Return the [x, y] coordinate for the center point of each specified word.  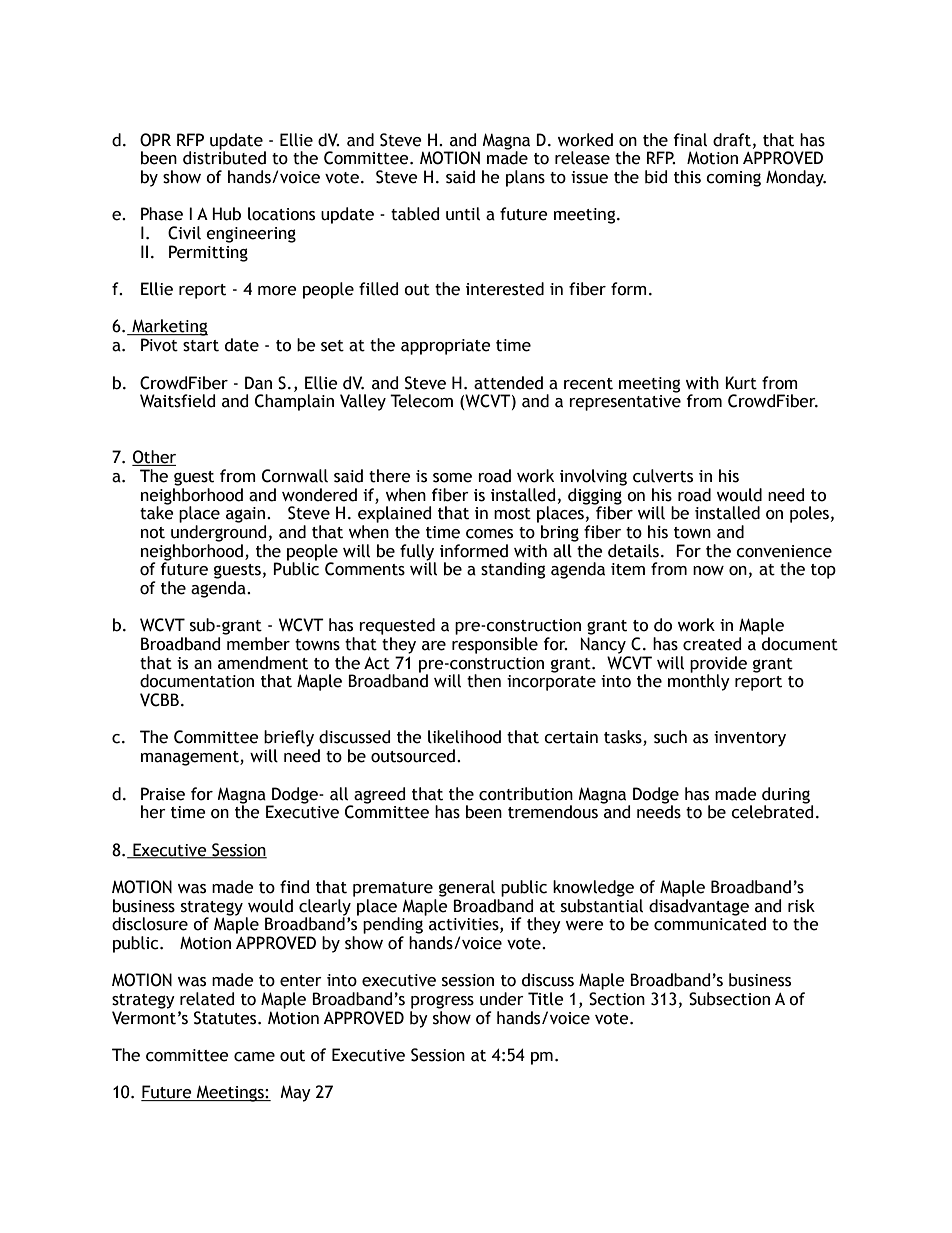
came [254, 1057]
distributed [224, 157]
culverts [663, 476]
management [191, 758]
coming [733, 179]
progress [442, 1002]
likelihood [464, 737]
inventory [750, 739]
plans [525, 178]
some [452, 478]
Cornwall [295, 476]
